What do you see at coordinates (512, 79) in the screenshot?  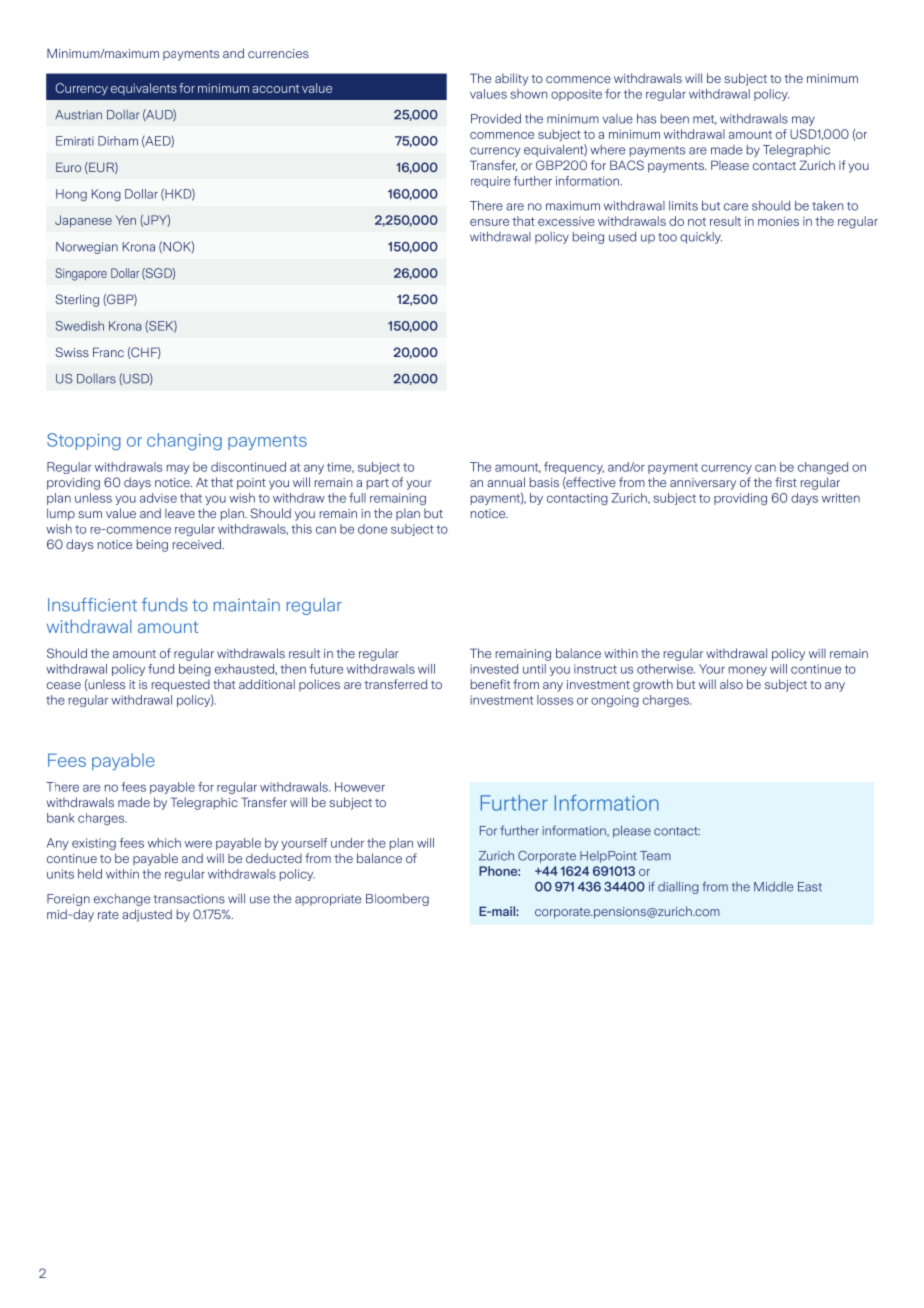 I see `ability` at bounding box center [512, 79].
